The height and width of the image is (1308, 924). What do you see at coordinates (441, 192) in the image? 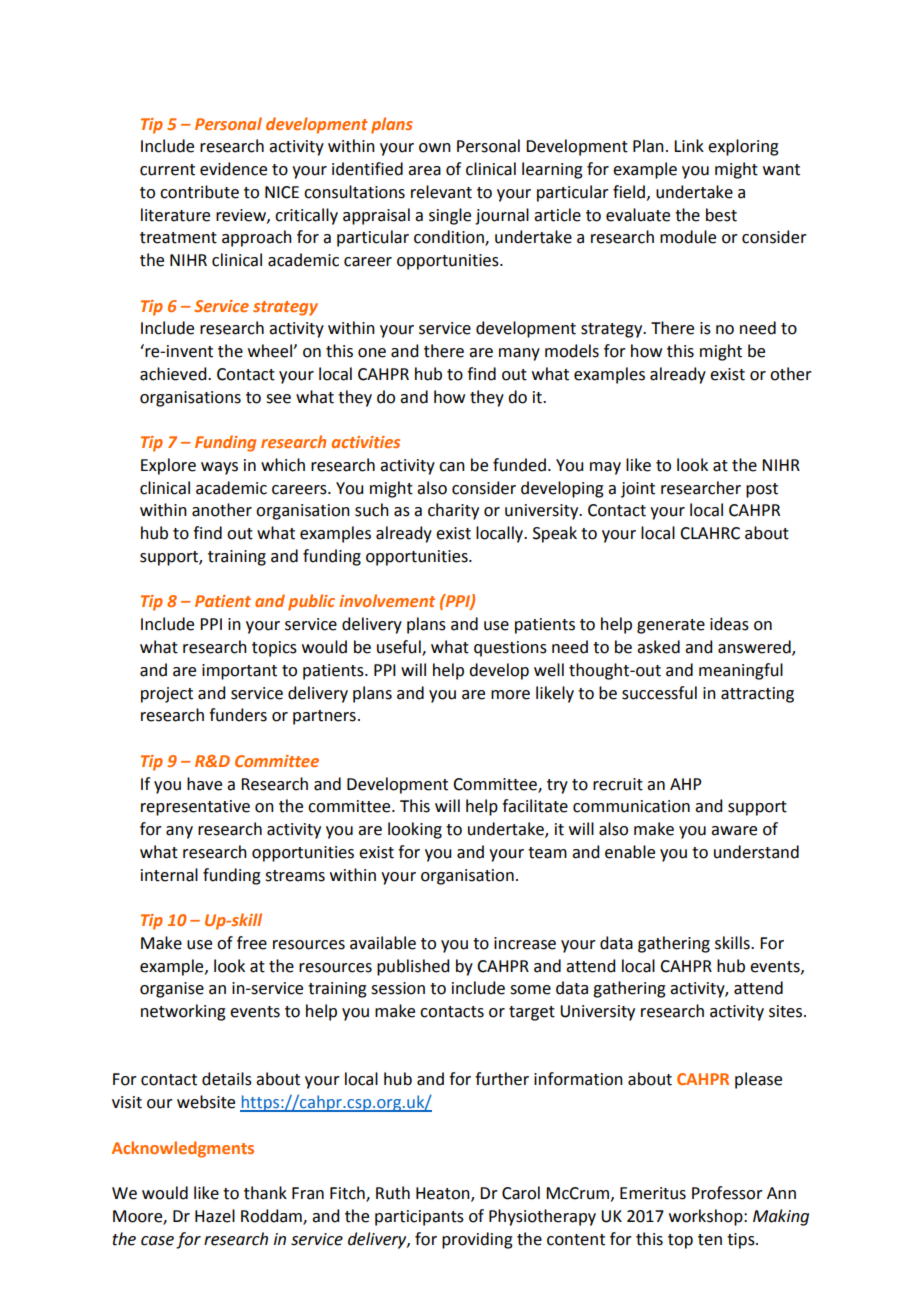
I see `relevant` at bounding box center [441, 192].
